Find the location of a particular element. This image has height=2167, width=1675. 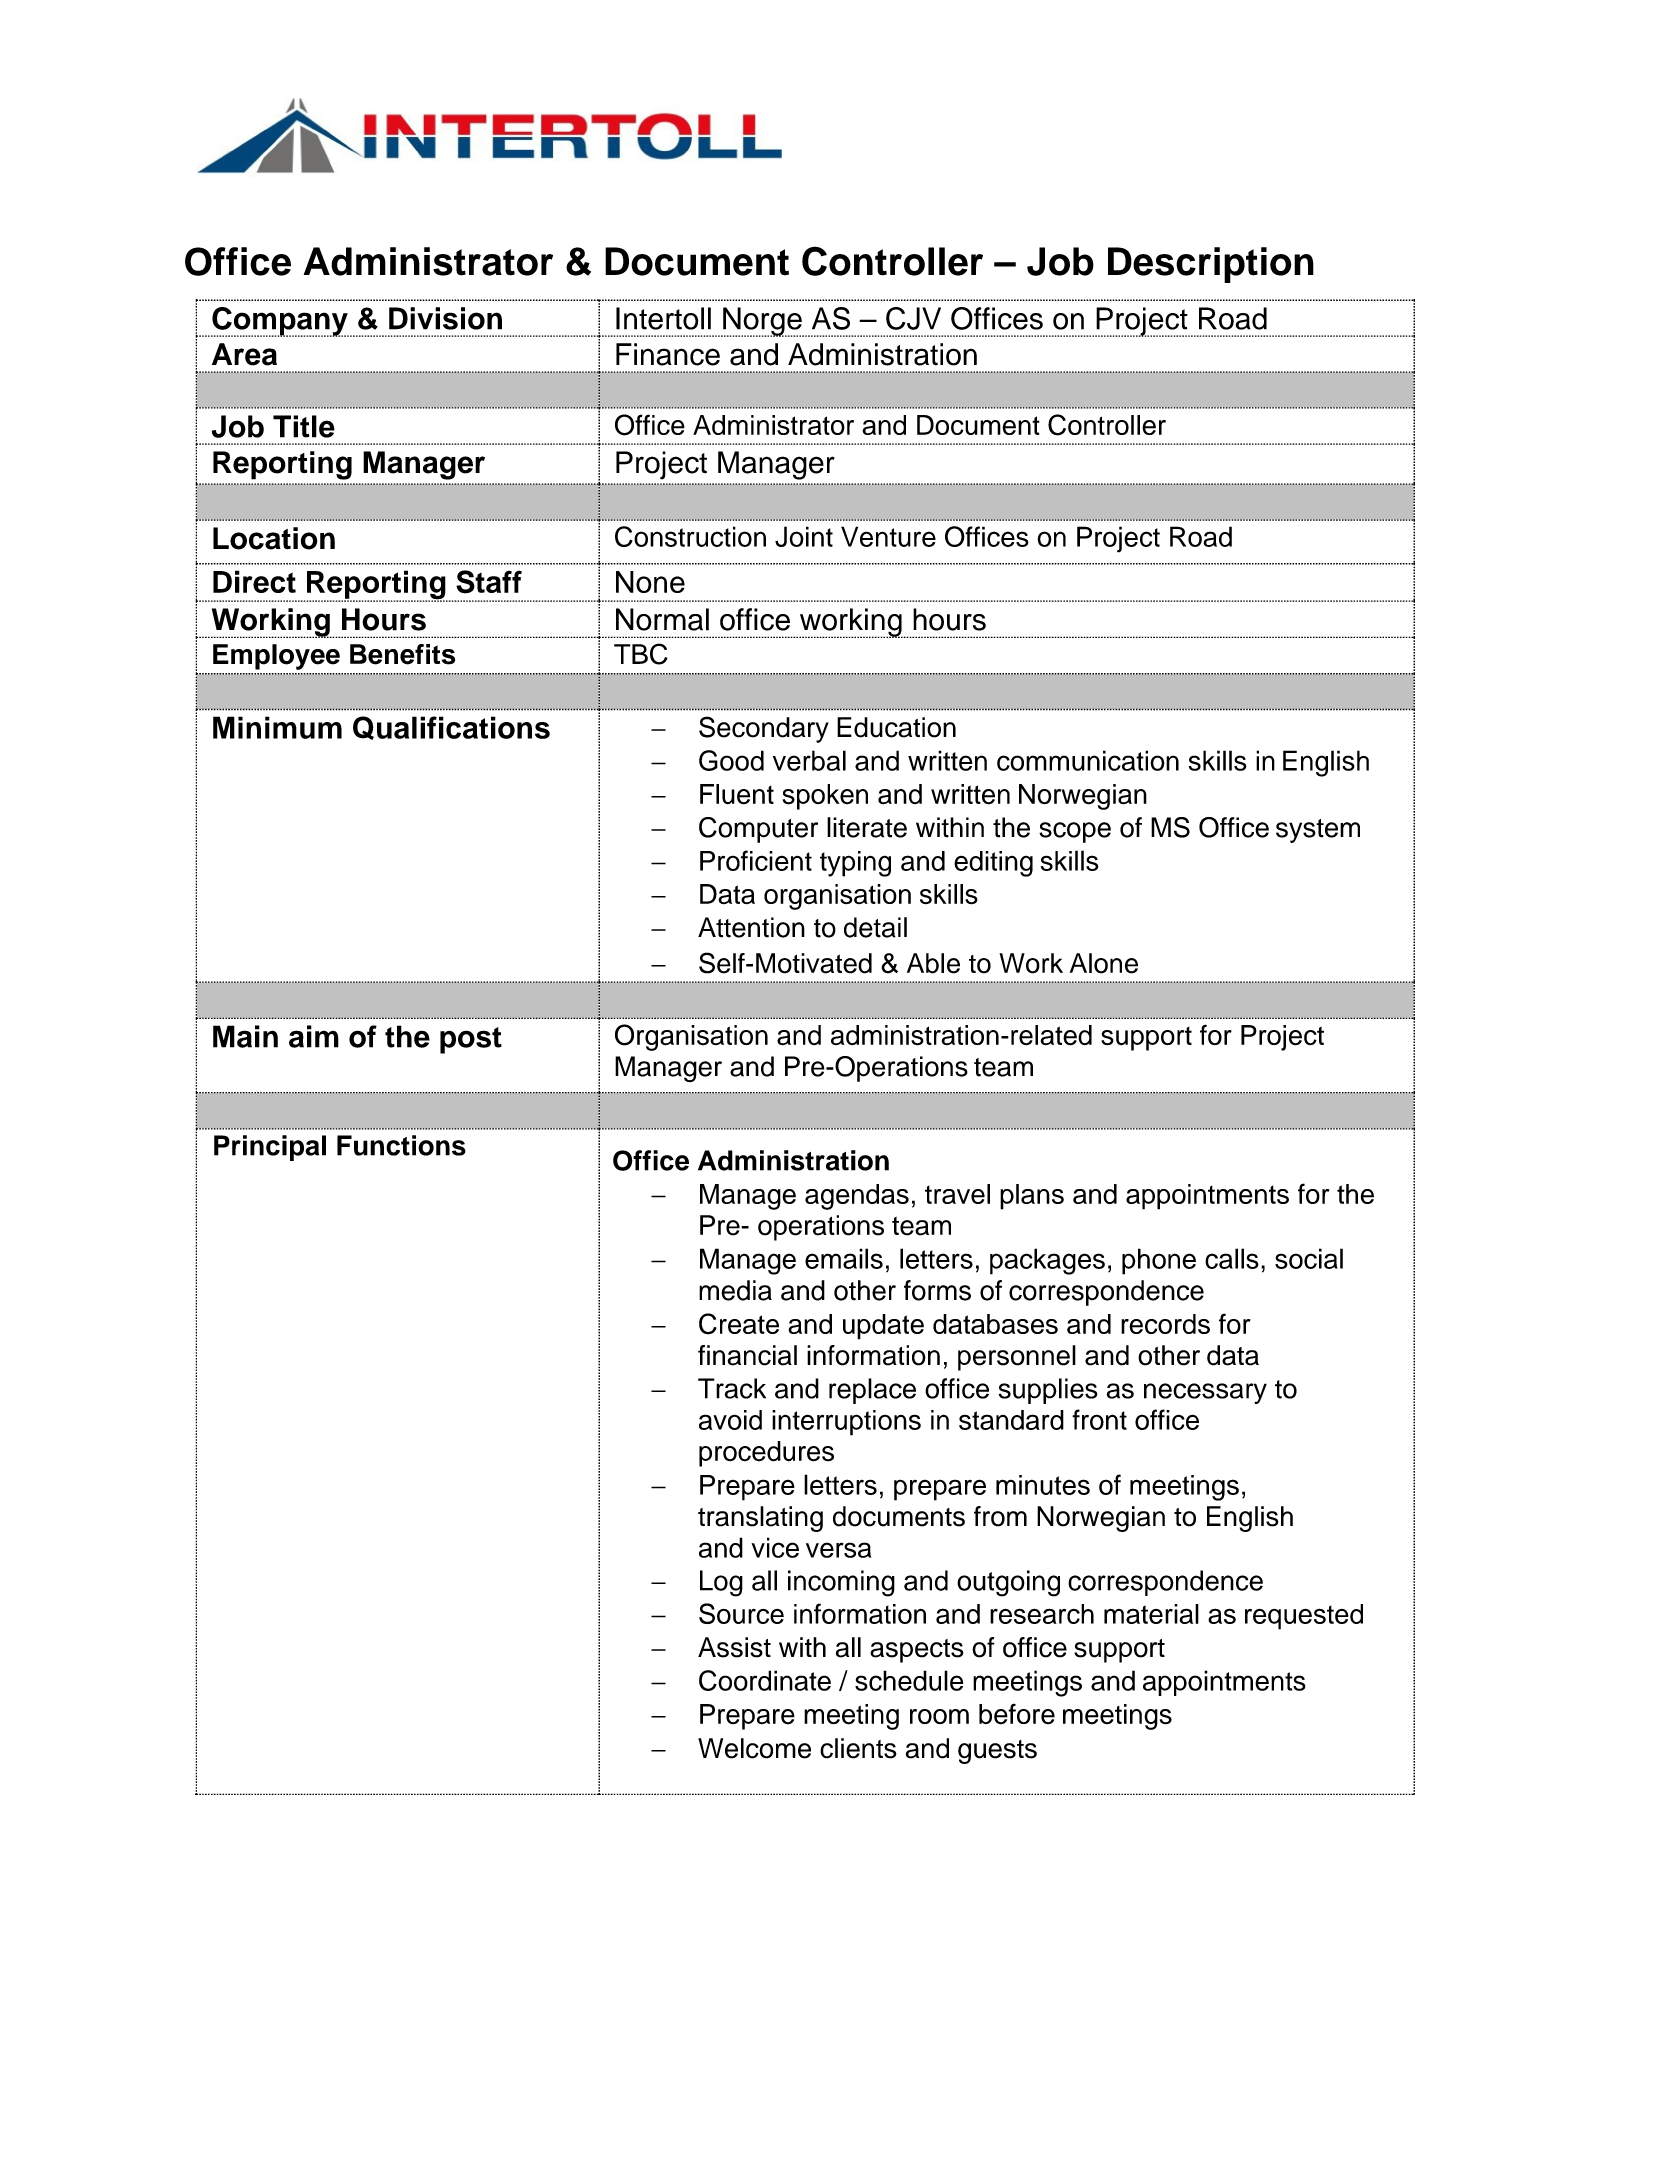

Division is located at coordinates (445, 318).
